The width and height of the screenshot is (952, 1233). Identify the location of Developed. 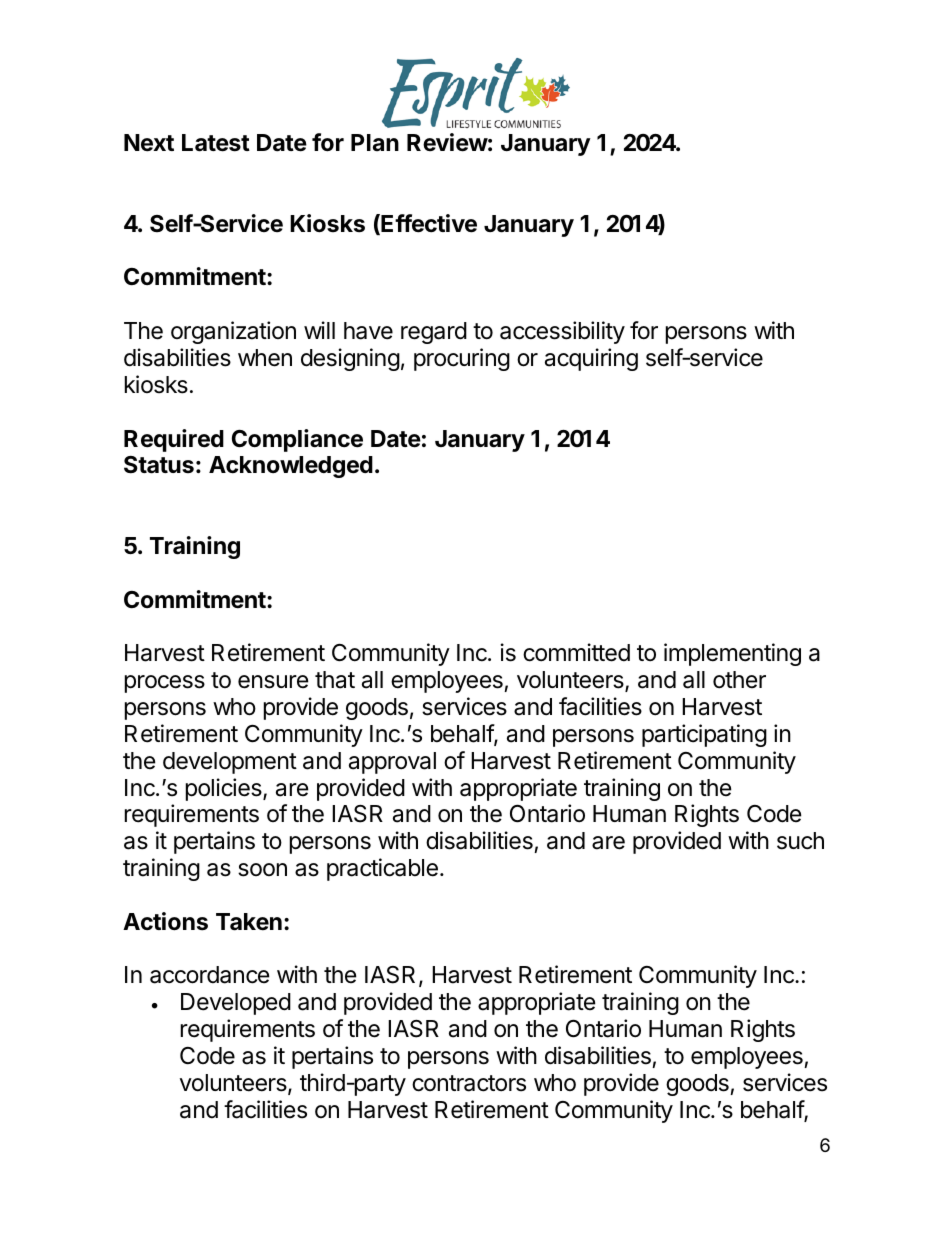
(236, 1004).
